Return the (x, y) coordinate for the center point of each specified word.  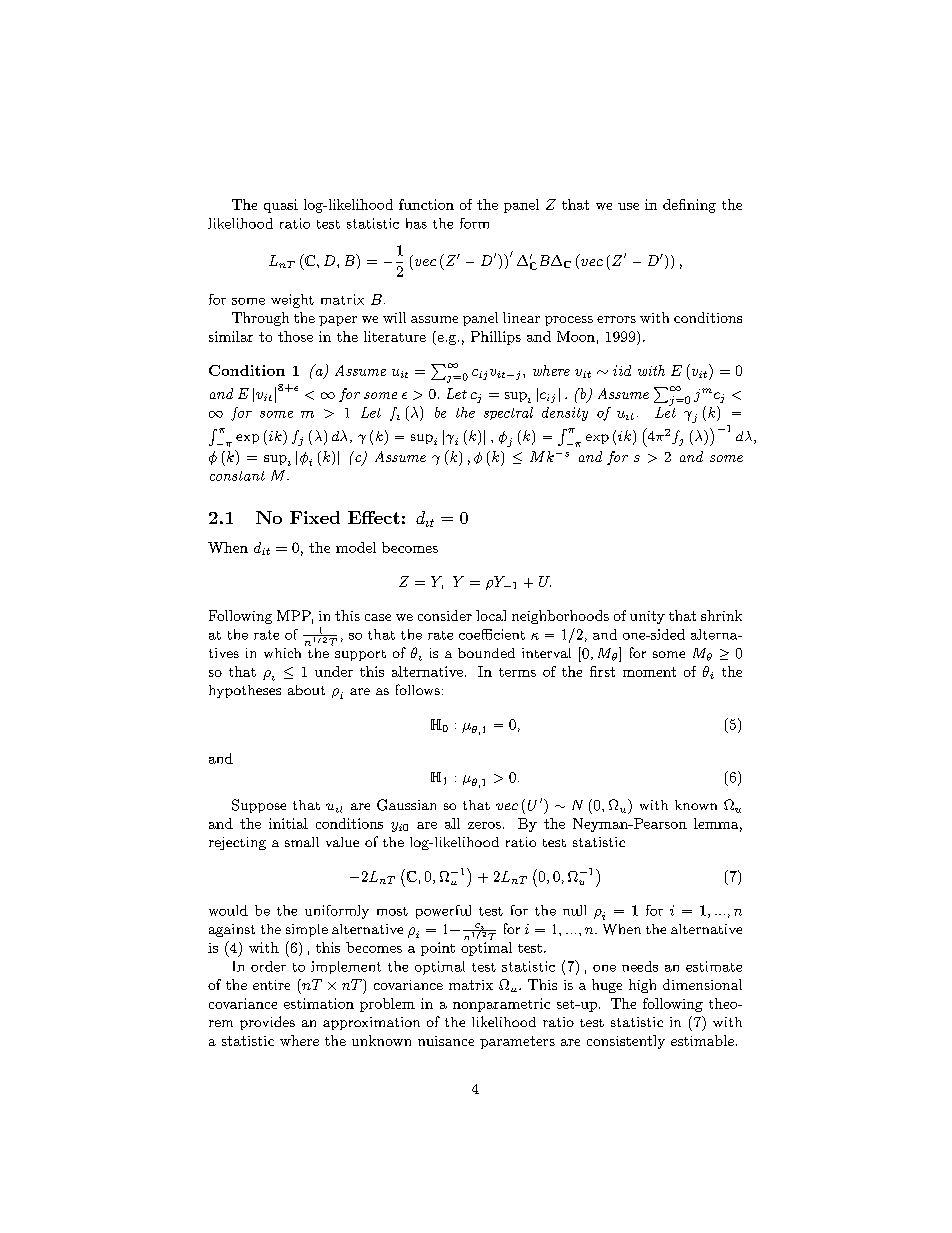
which (282, 653)
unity (647, 617)
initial (288, 823)
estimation (319, 1003)
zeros (484, 825)
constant (237, 476)
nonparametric (501, 1005)
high (642, 986)
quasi (281, 206)
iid (622, 370)
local (491, 615)
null (574, 910)
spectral (508, 413)
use (628, 206)
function (426, 204)
